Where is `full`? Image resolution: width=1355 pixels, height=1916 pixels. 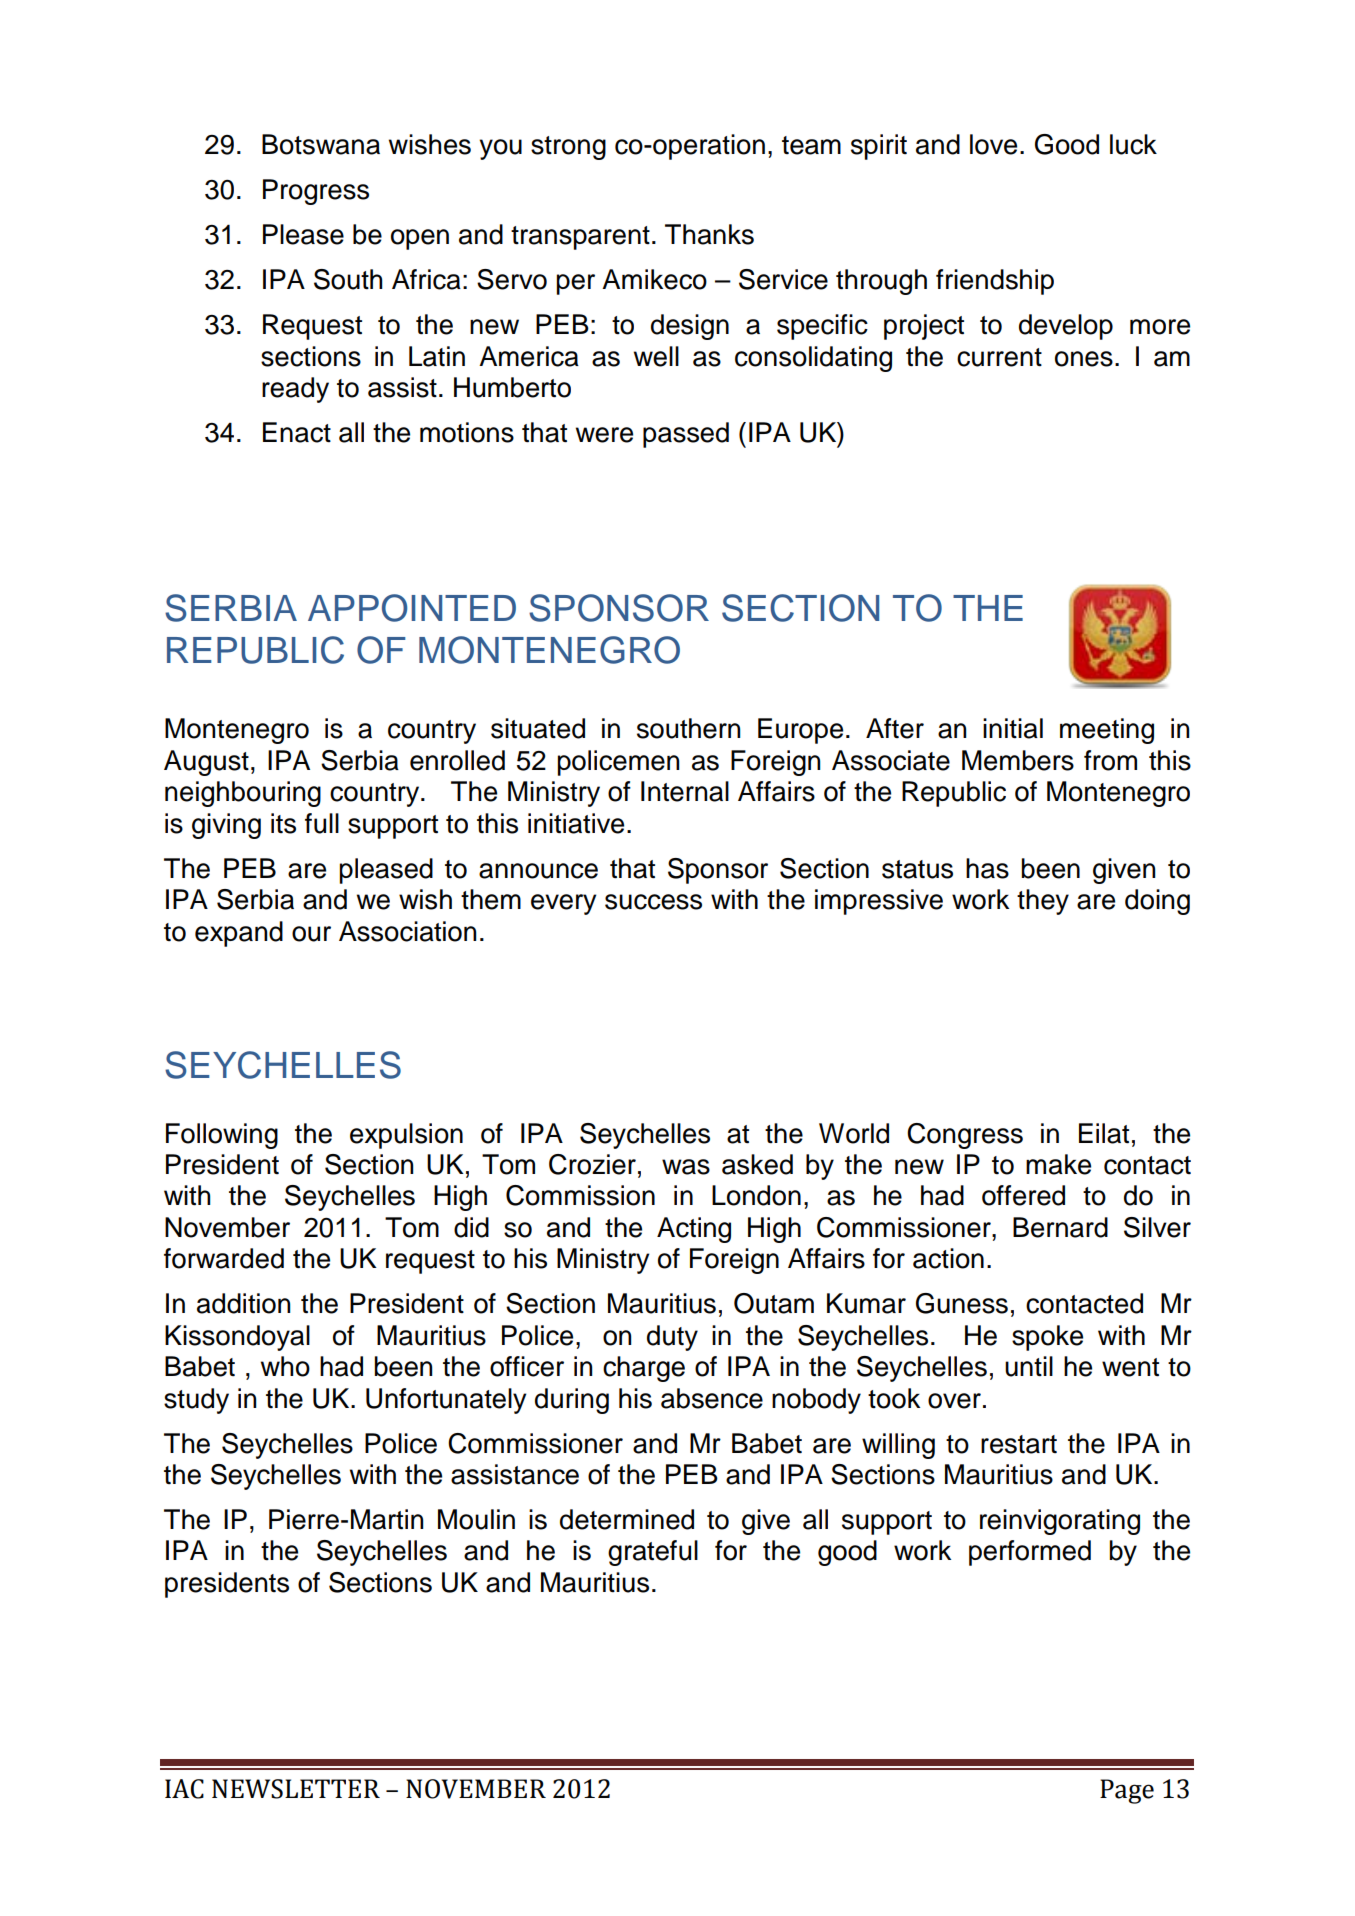 full is located at coordinates (322, 823).
